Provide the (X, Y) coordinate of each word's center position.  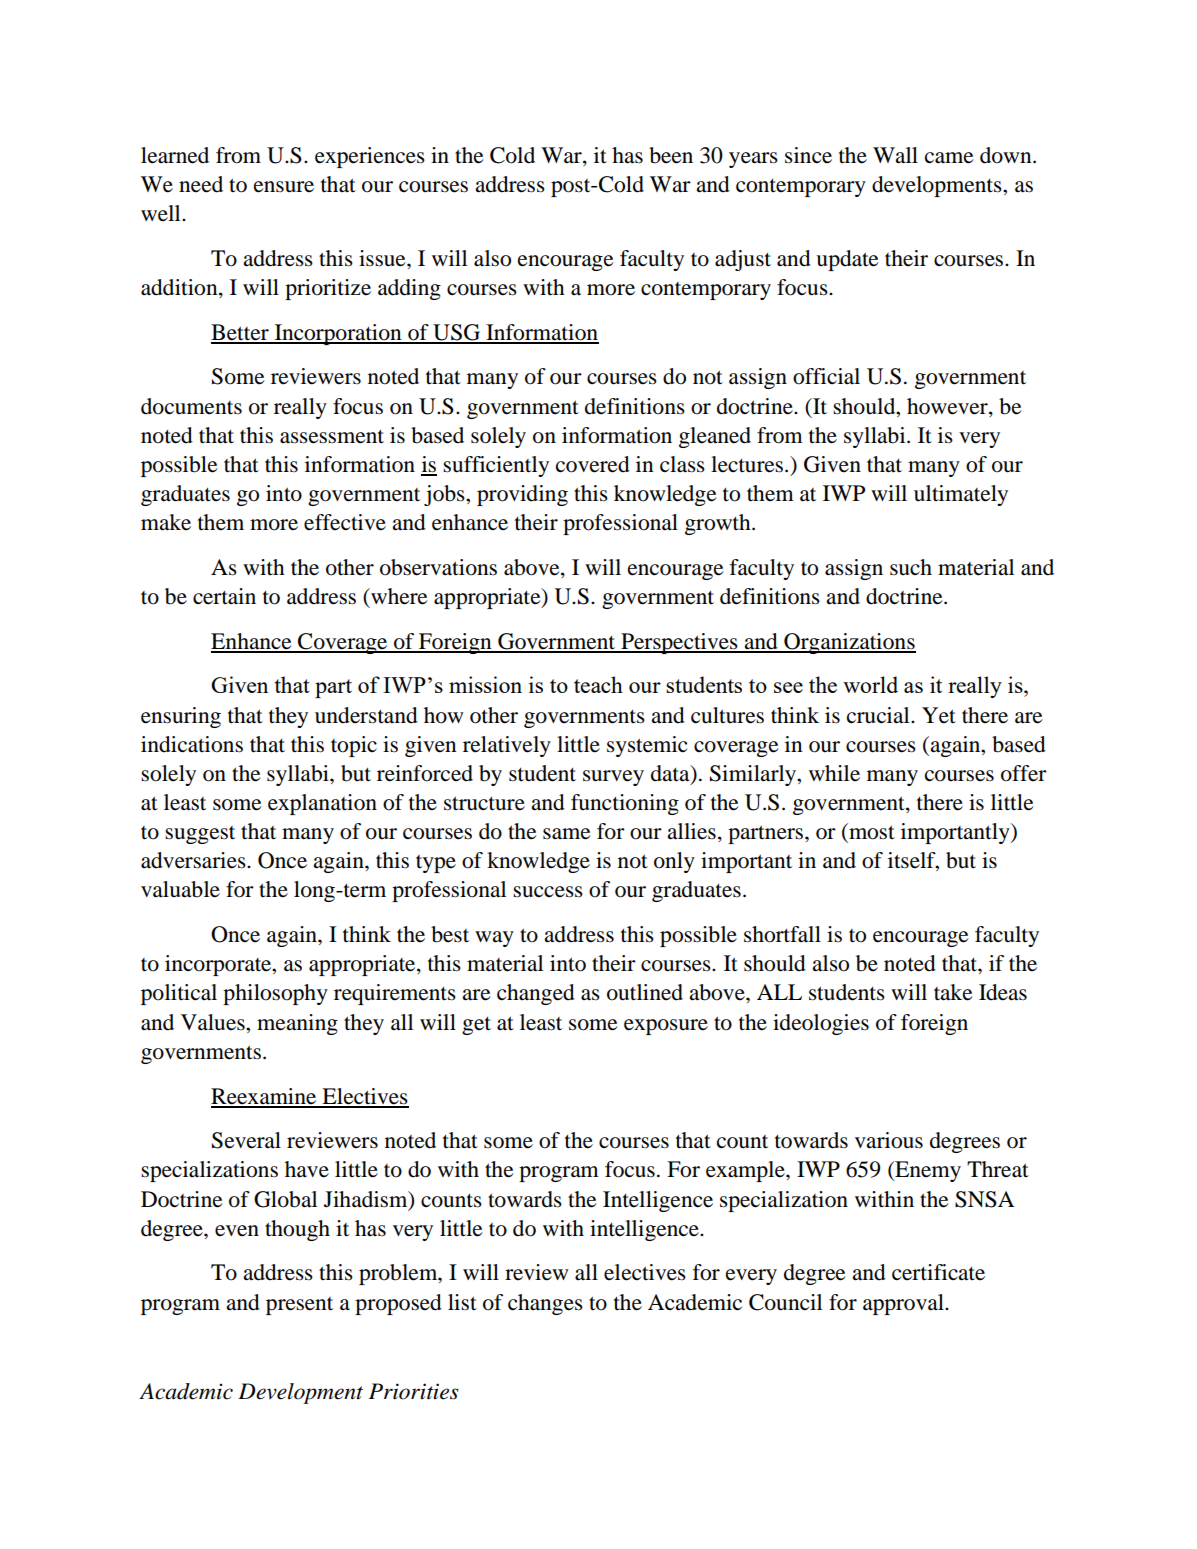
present (299, 1306)
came (949, 158)
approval (904, 1304)
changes (545, 1304)
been (671, 155)
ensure (284, 187)
